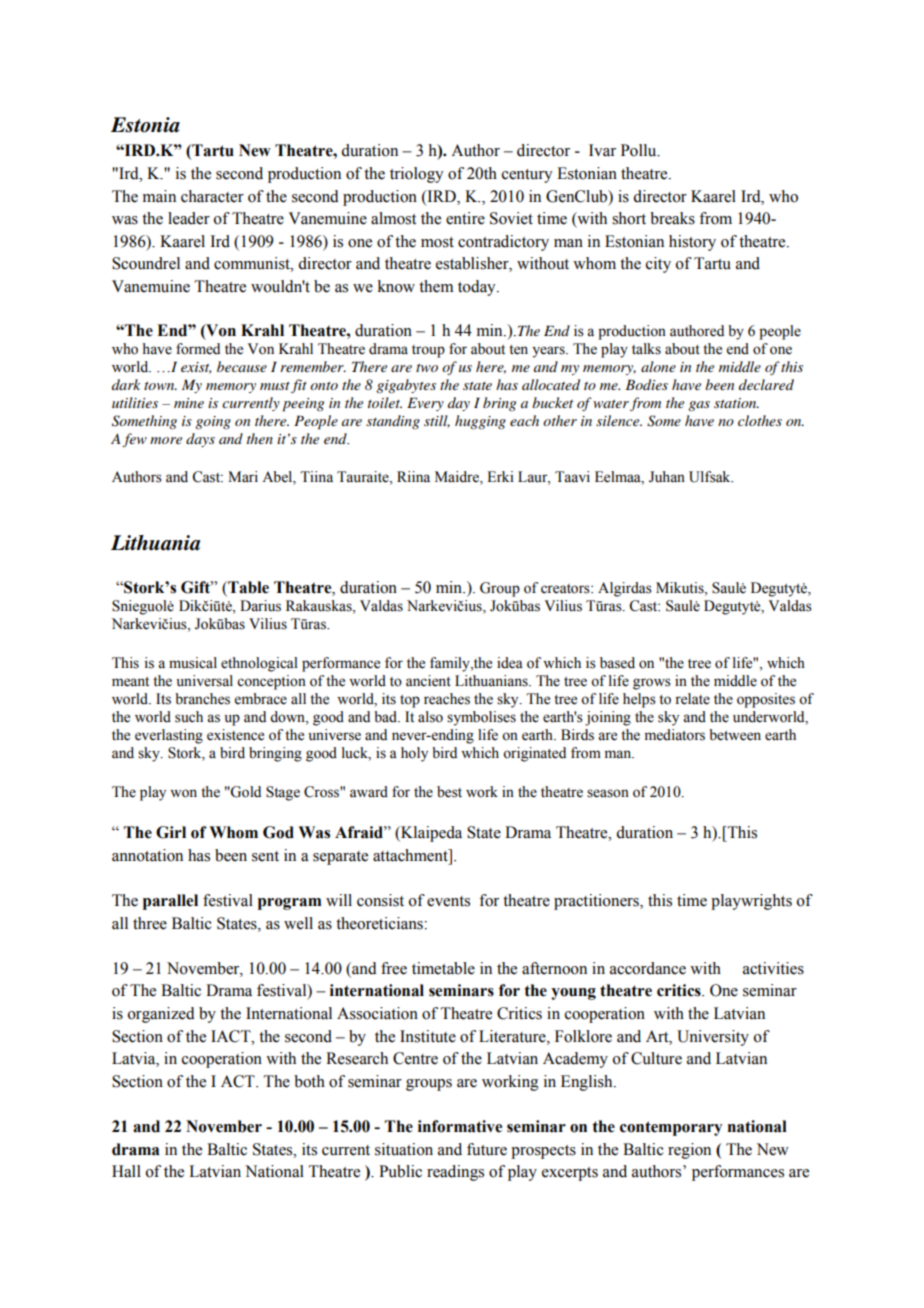 Image resolution: width=924 pixels, height=1308 pixels. Describe the element at coordinates (126, 1171) in the screenshot. I see `Hall` at that location.
